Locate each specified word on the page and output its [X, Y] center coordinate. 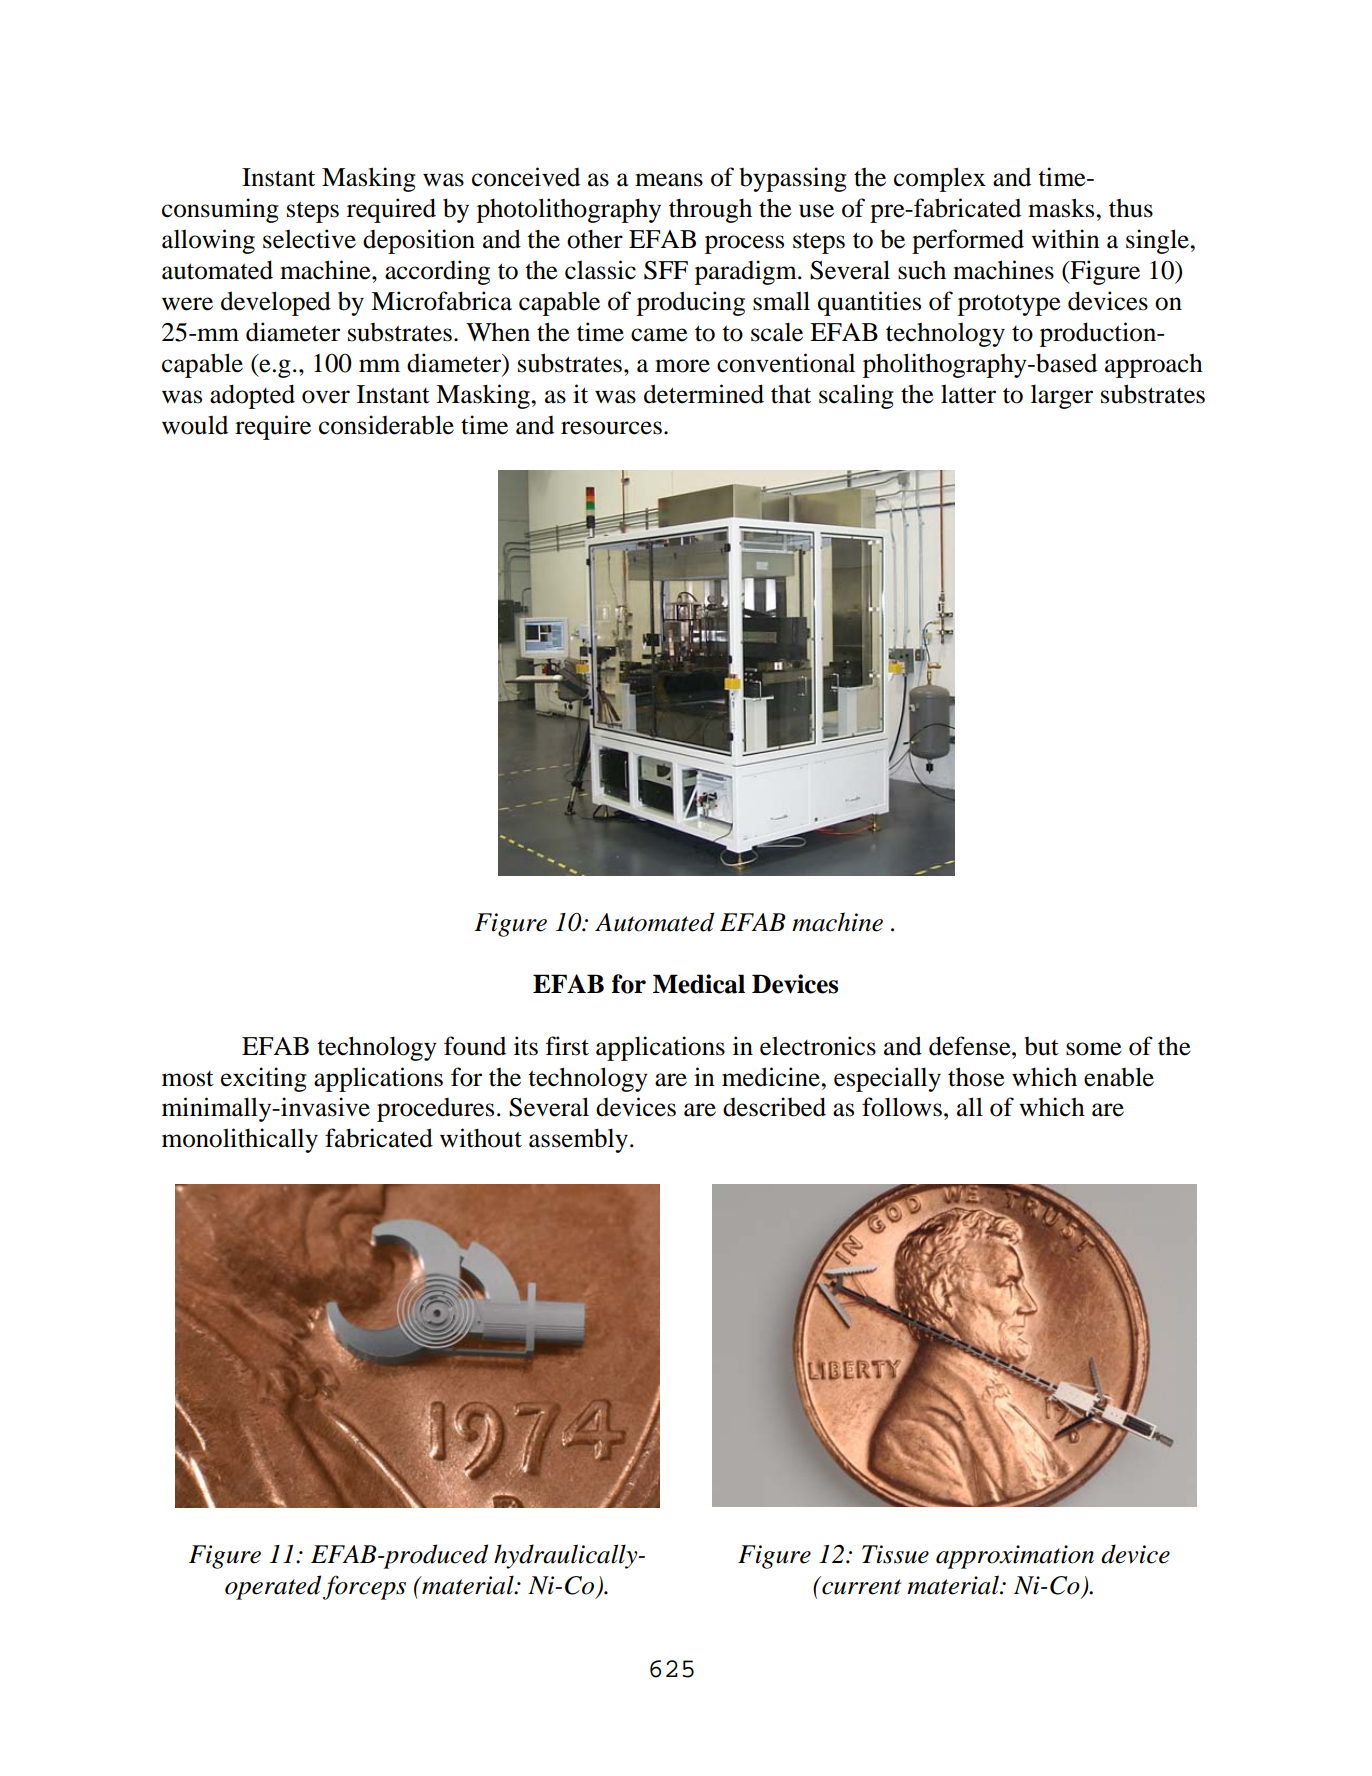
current [860, 1586]
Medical [699, 984]
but [1041, 1046]
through [710, 211]
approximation [1015, 1557]
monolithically [240, 1140]
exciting [264, 1079]
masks [1062, 208]
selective [309, 239]
